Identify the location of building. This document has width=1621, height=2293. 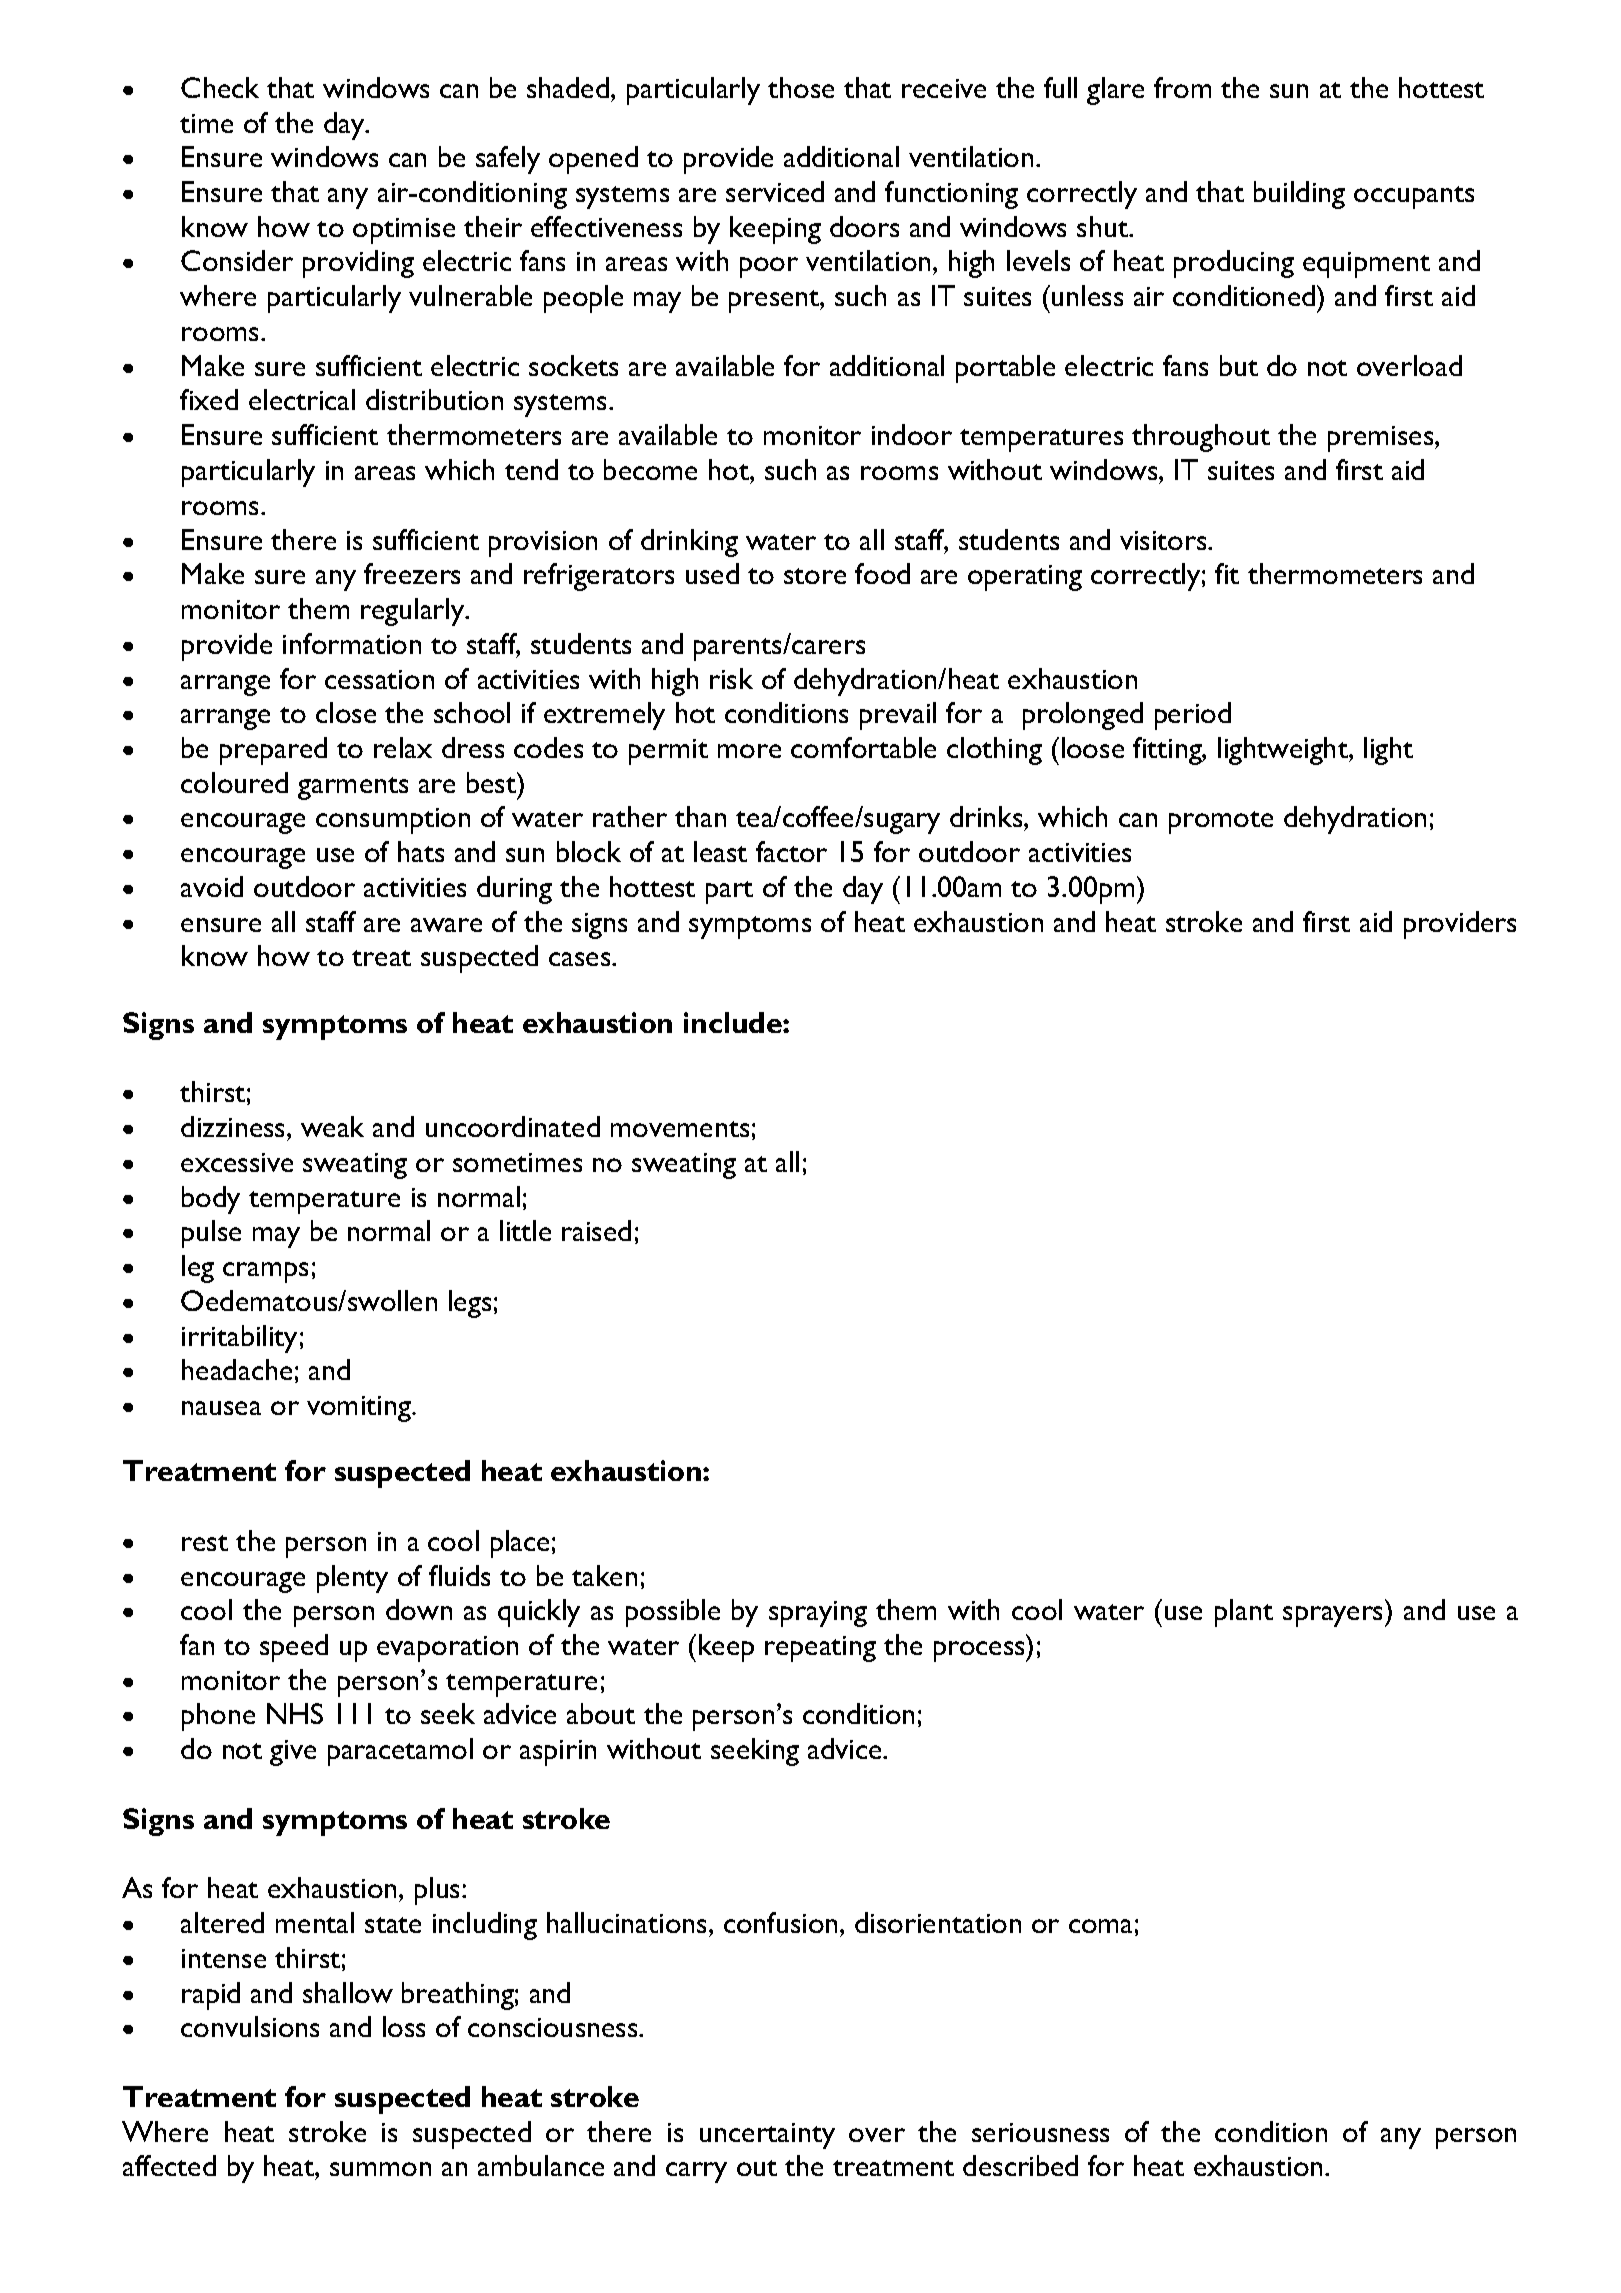
(1299, 195).
